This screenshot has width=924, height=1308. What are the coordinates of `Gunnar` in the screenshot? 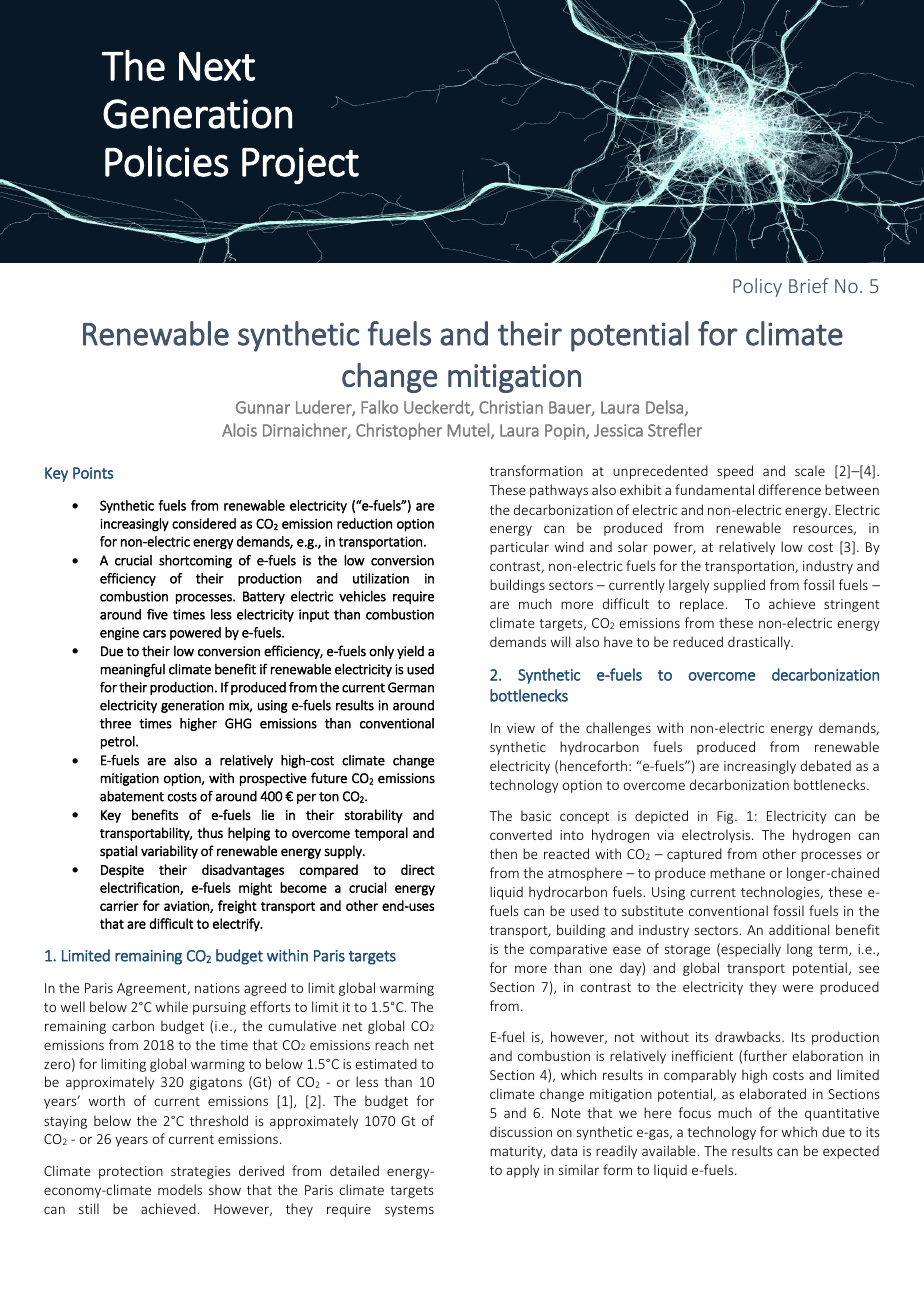 It's located at (263, 407).
